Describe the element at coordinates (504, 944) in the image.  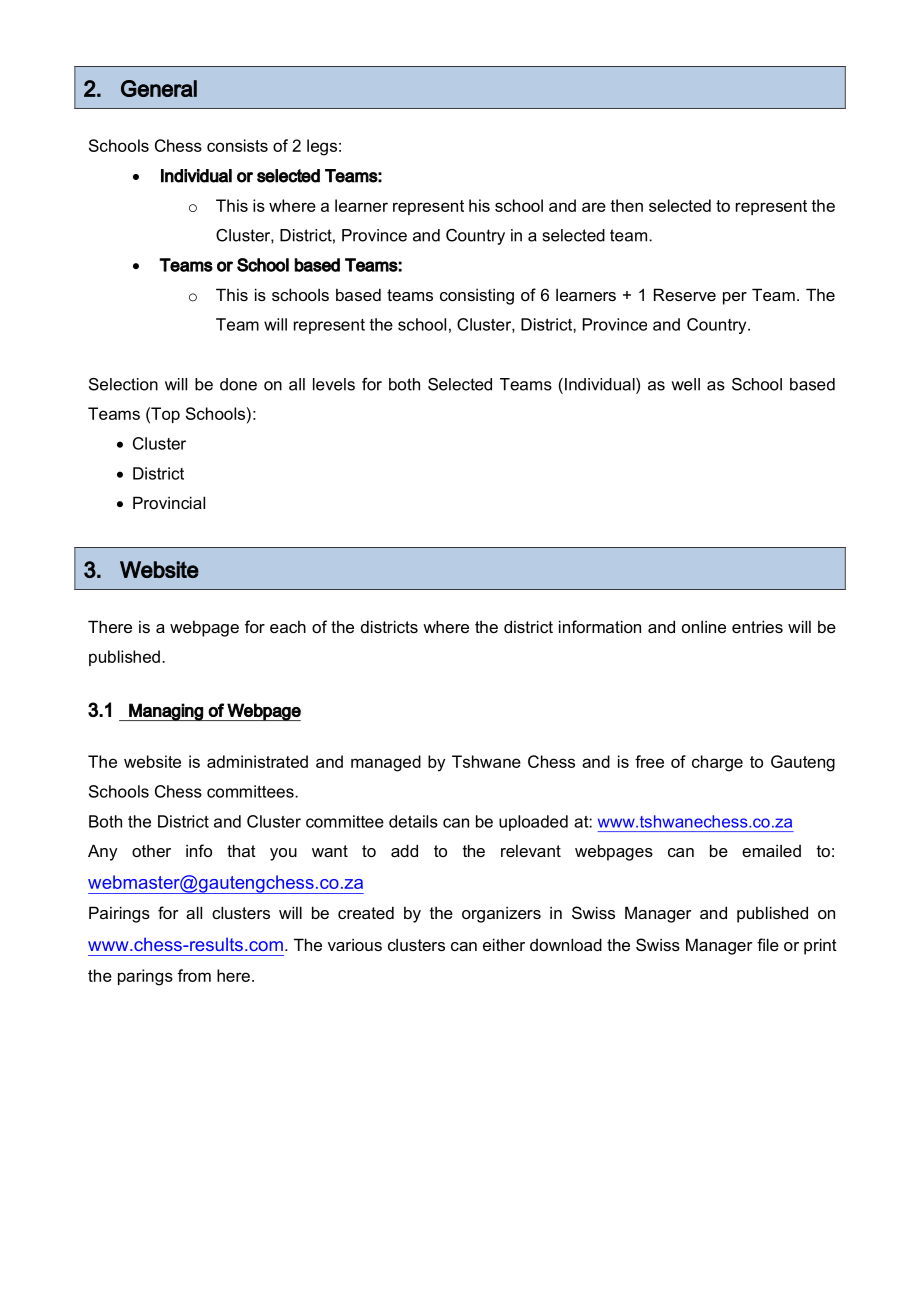
I see `either` at that location.
